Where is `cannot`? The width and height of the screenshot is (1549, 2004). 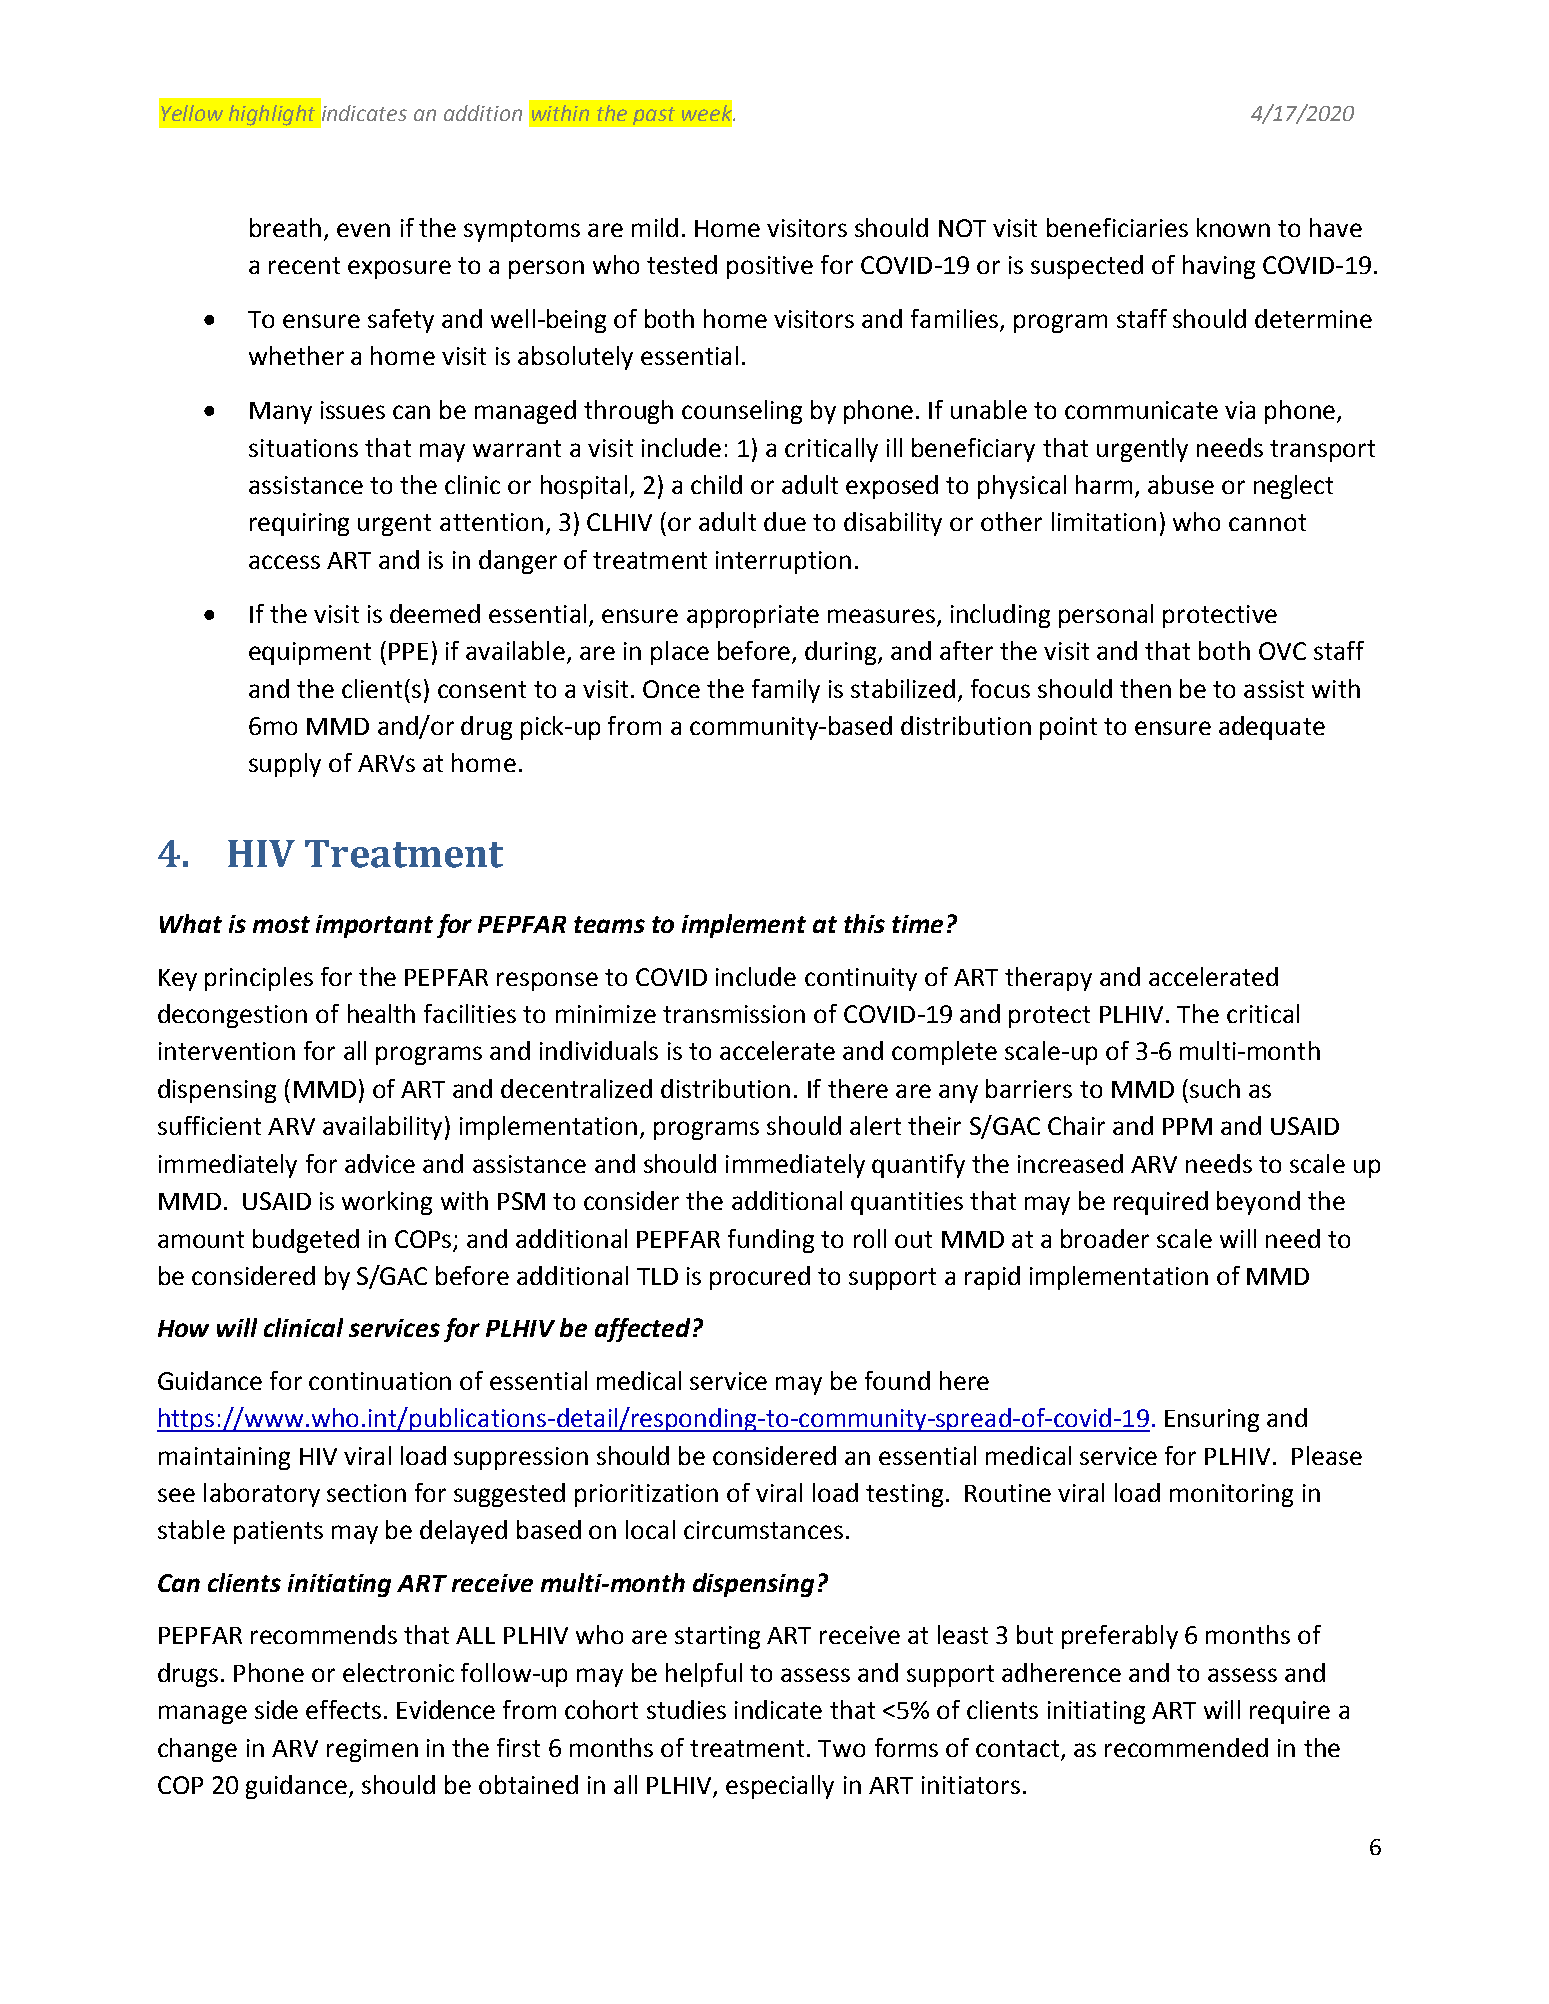 cannot is located at coordinates (1267, 522).
